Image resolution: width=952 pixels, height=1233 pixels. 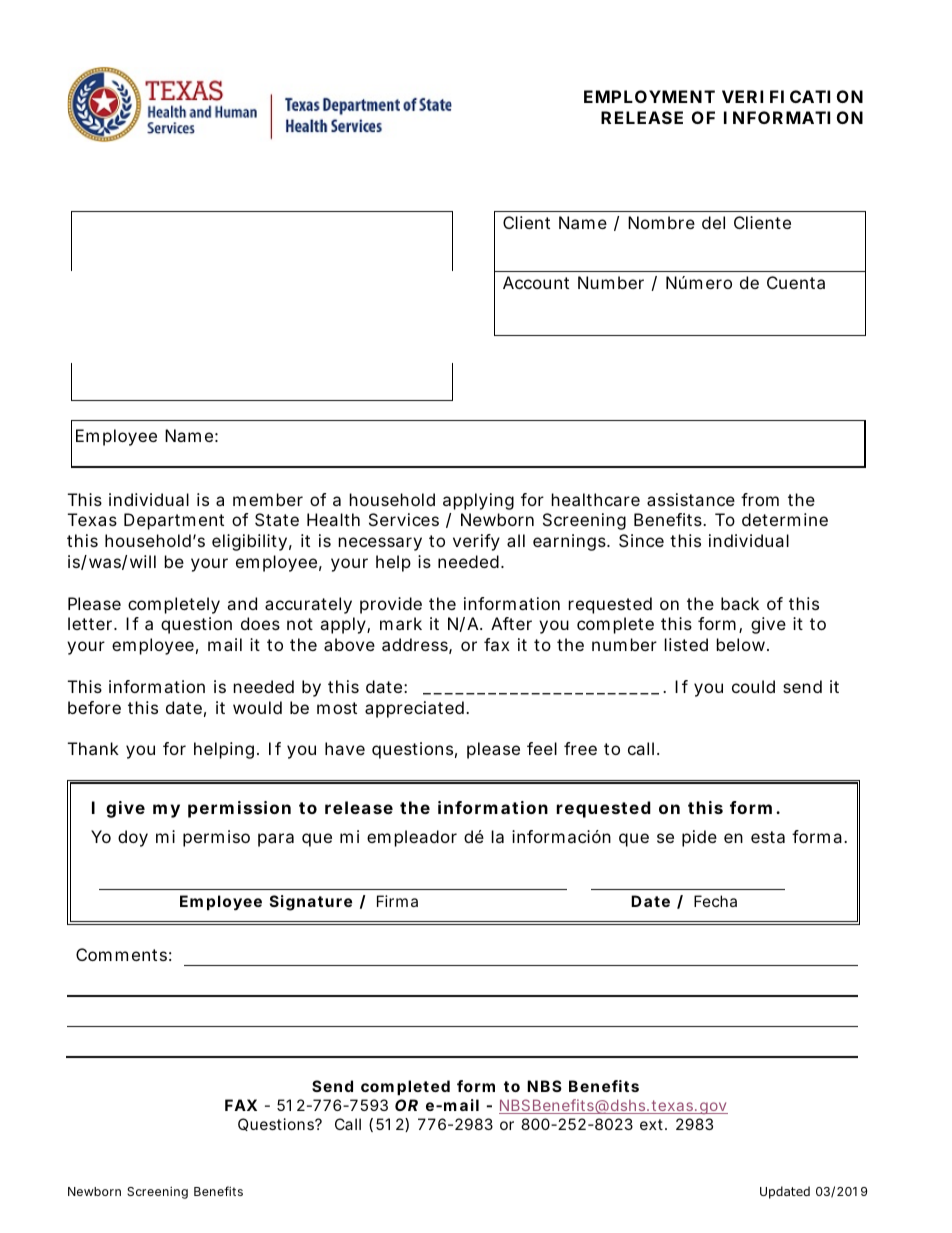 What do you see at coordinates (661, 222) in the screenshot?
I see `Nombre` at bounding box center [661, 222].
